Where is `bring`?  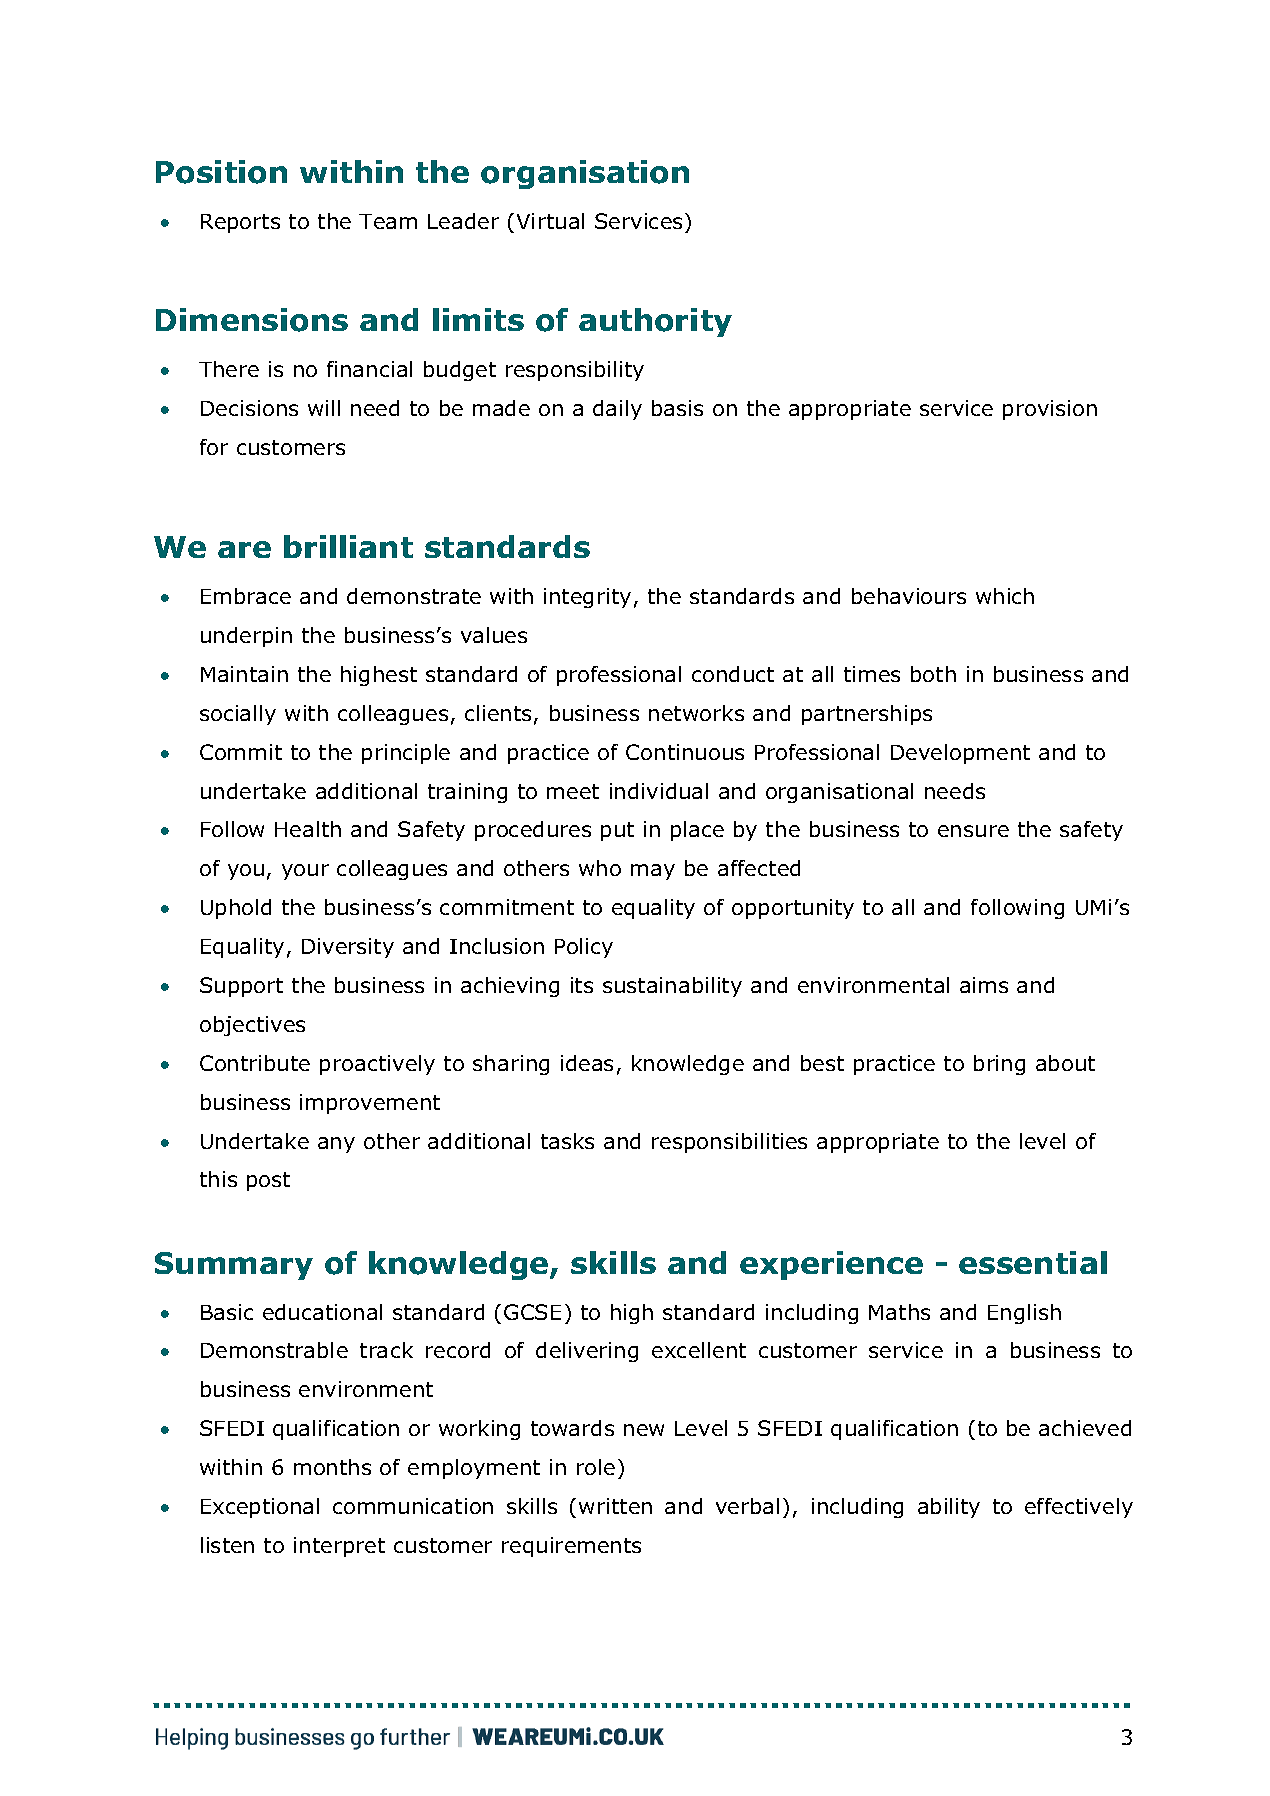 bring is located at coordinates (999, 1065).
